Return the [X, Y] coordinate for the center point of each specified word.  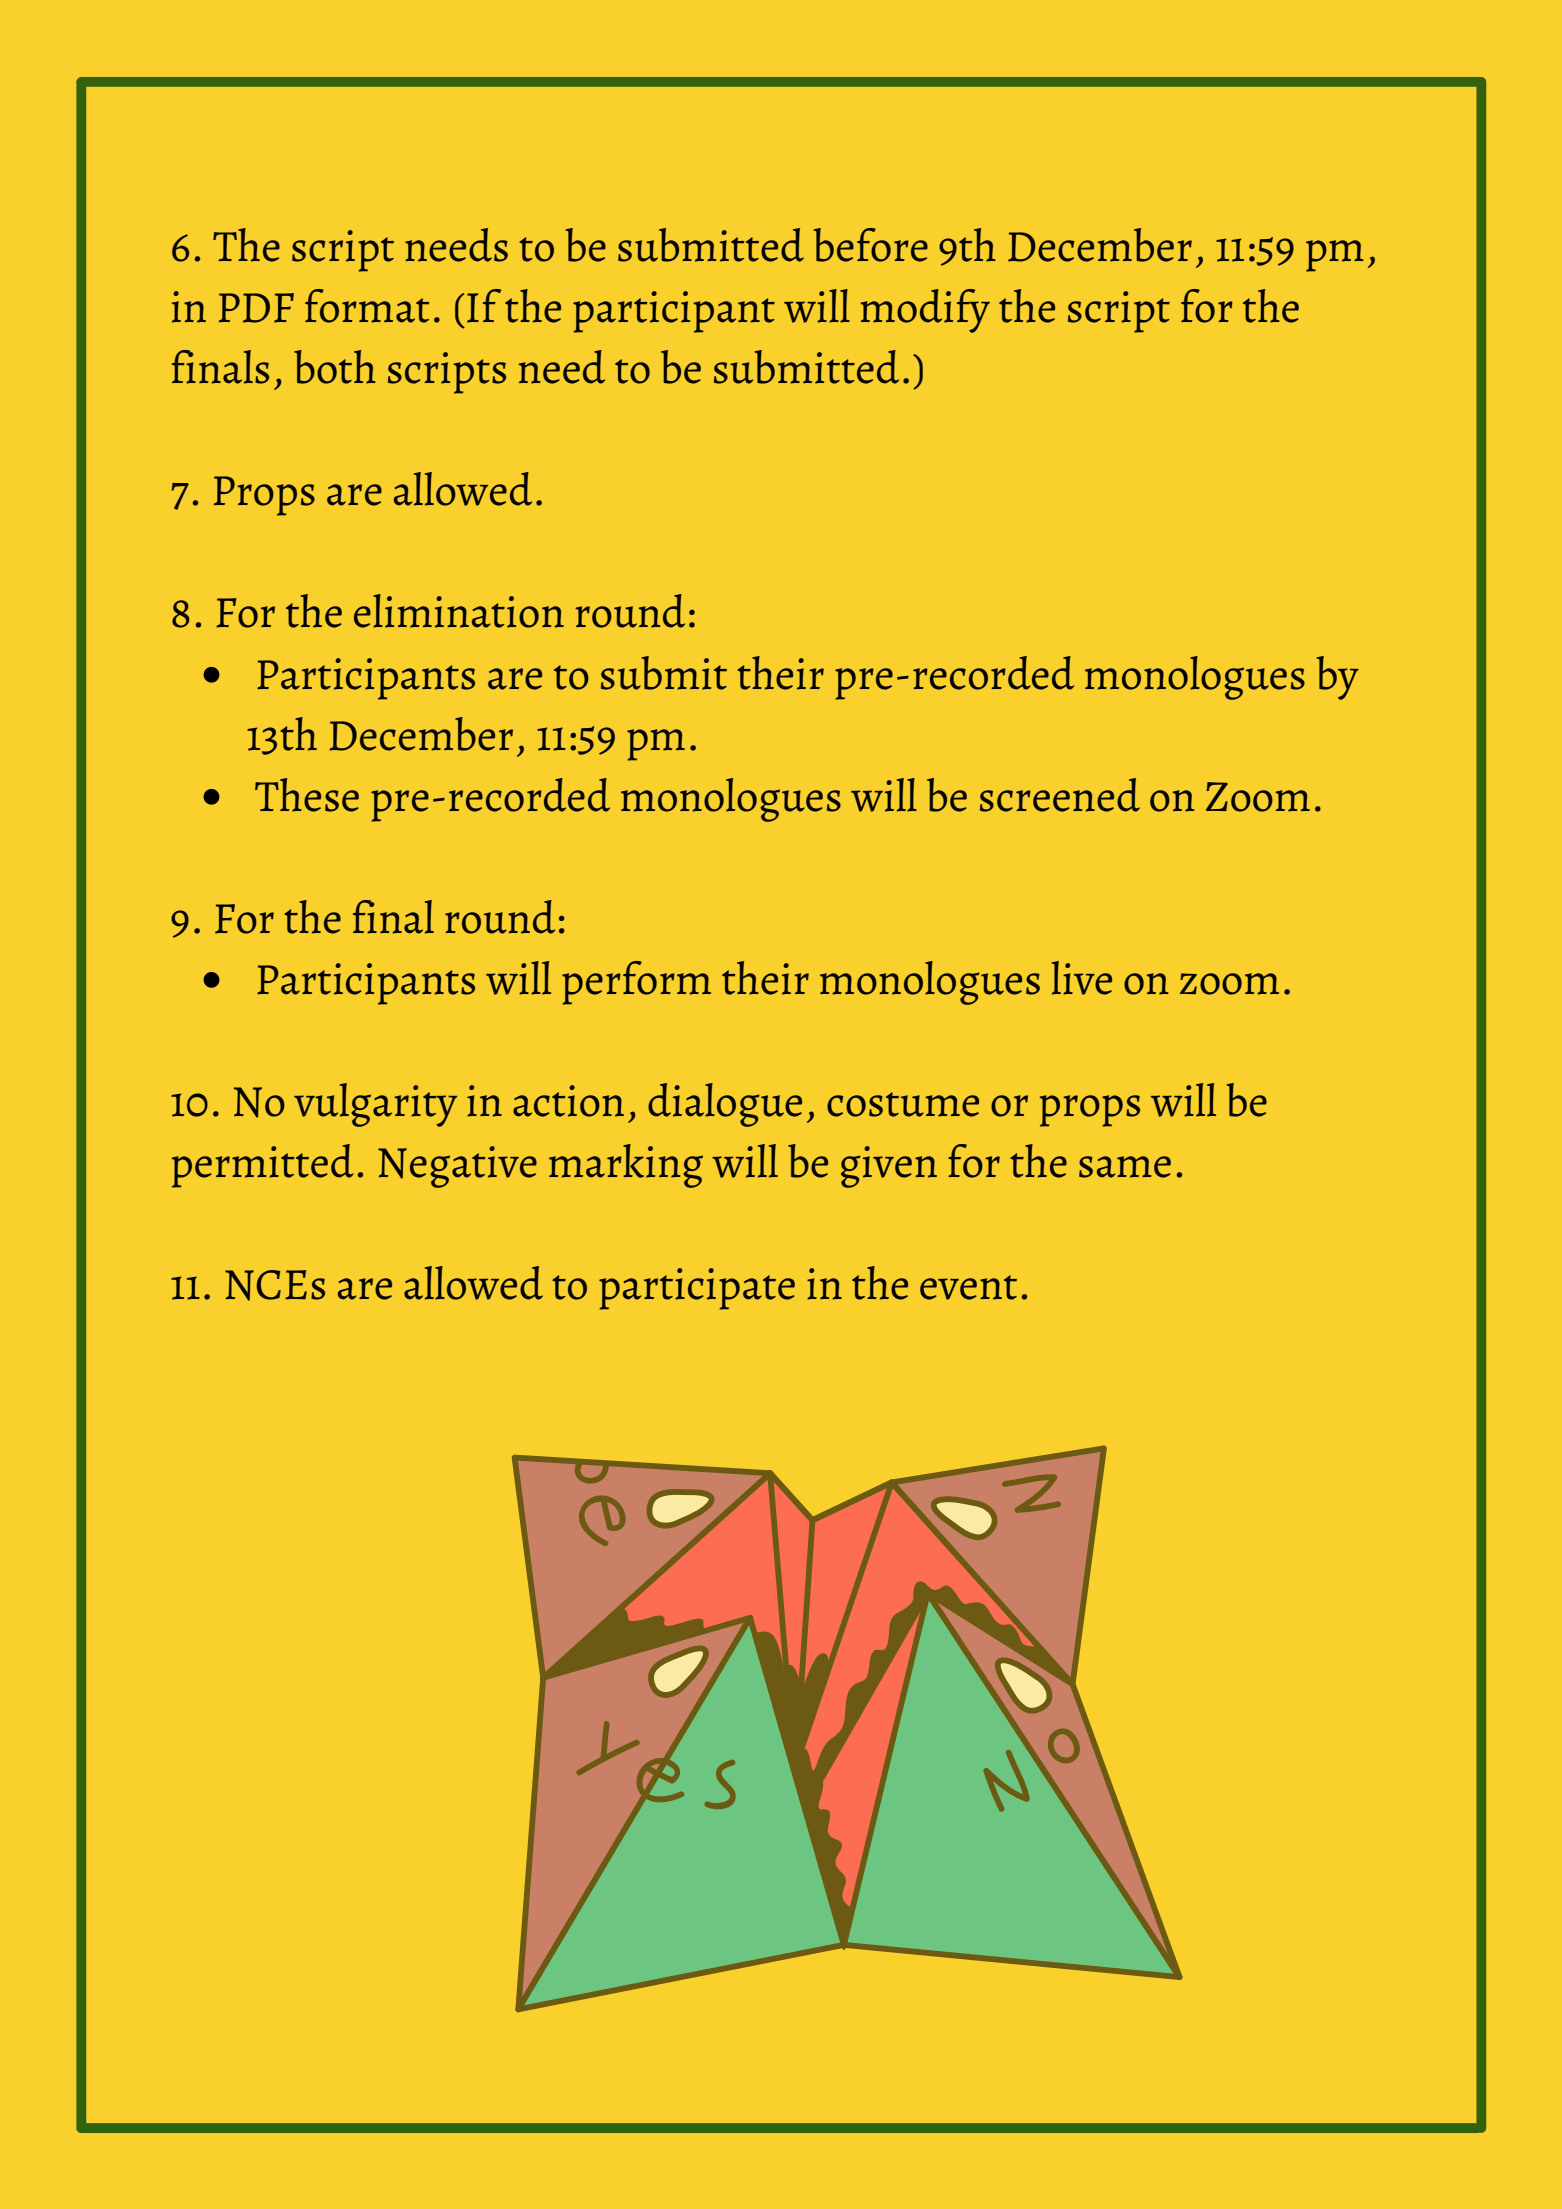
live [1082, 978]
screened [1060, 795]
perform [636, 983]
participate [697, 1289]
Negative [457, 1167]
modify [925, 311]
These [307, 795]
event [968, 1287]
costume [903, 1104]
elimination [459, 611]
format [367, 306]
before [871, 245]
